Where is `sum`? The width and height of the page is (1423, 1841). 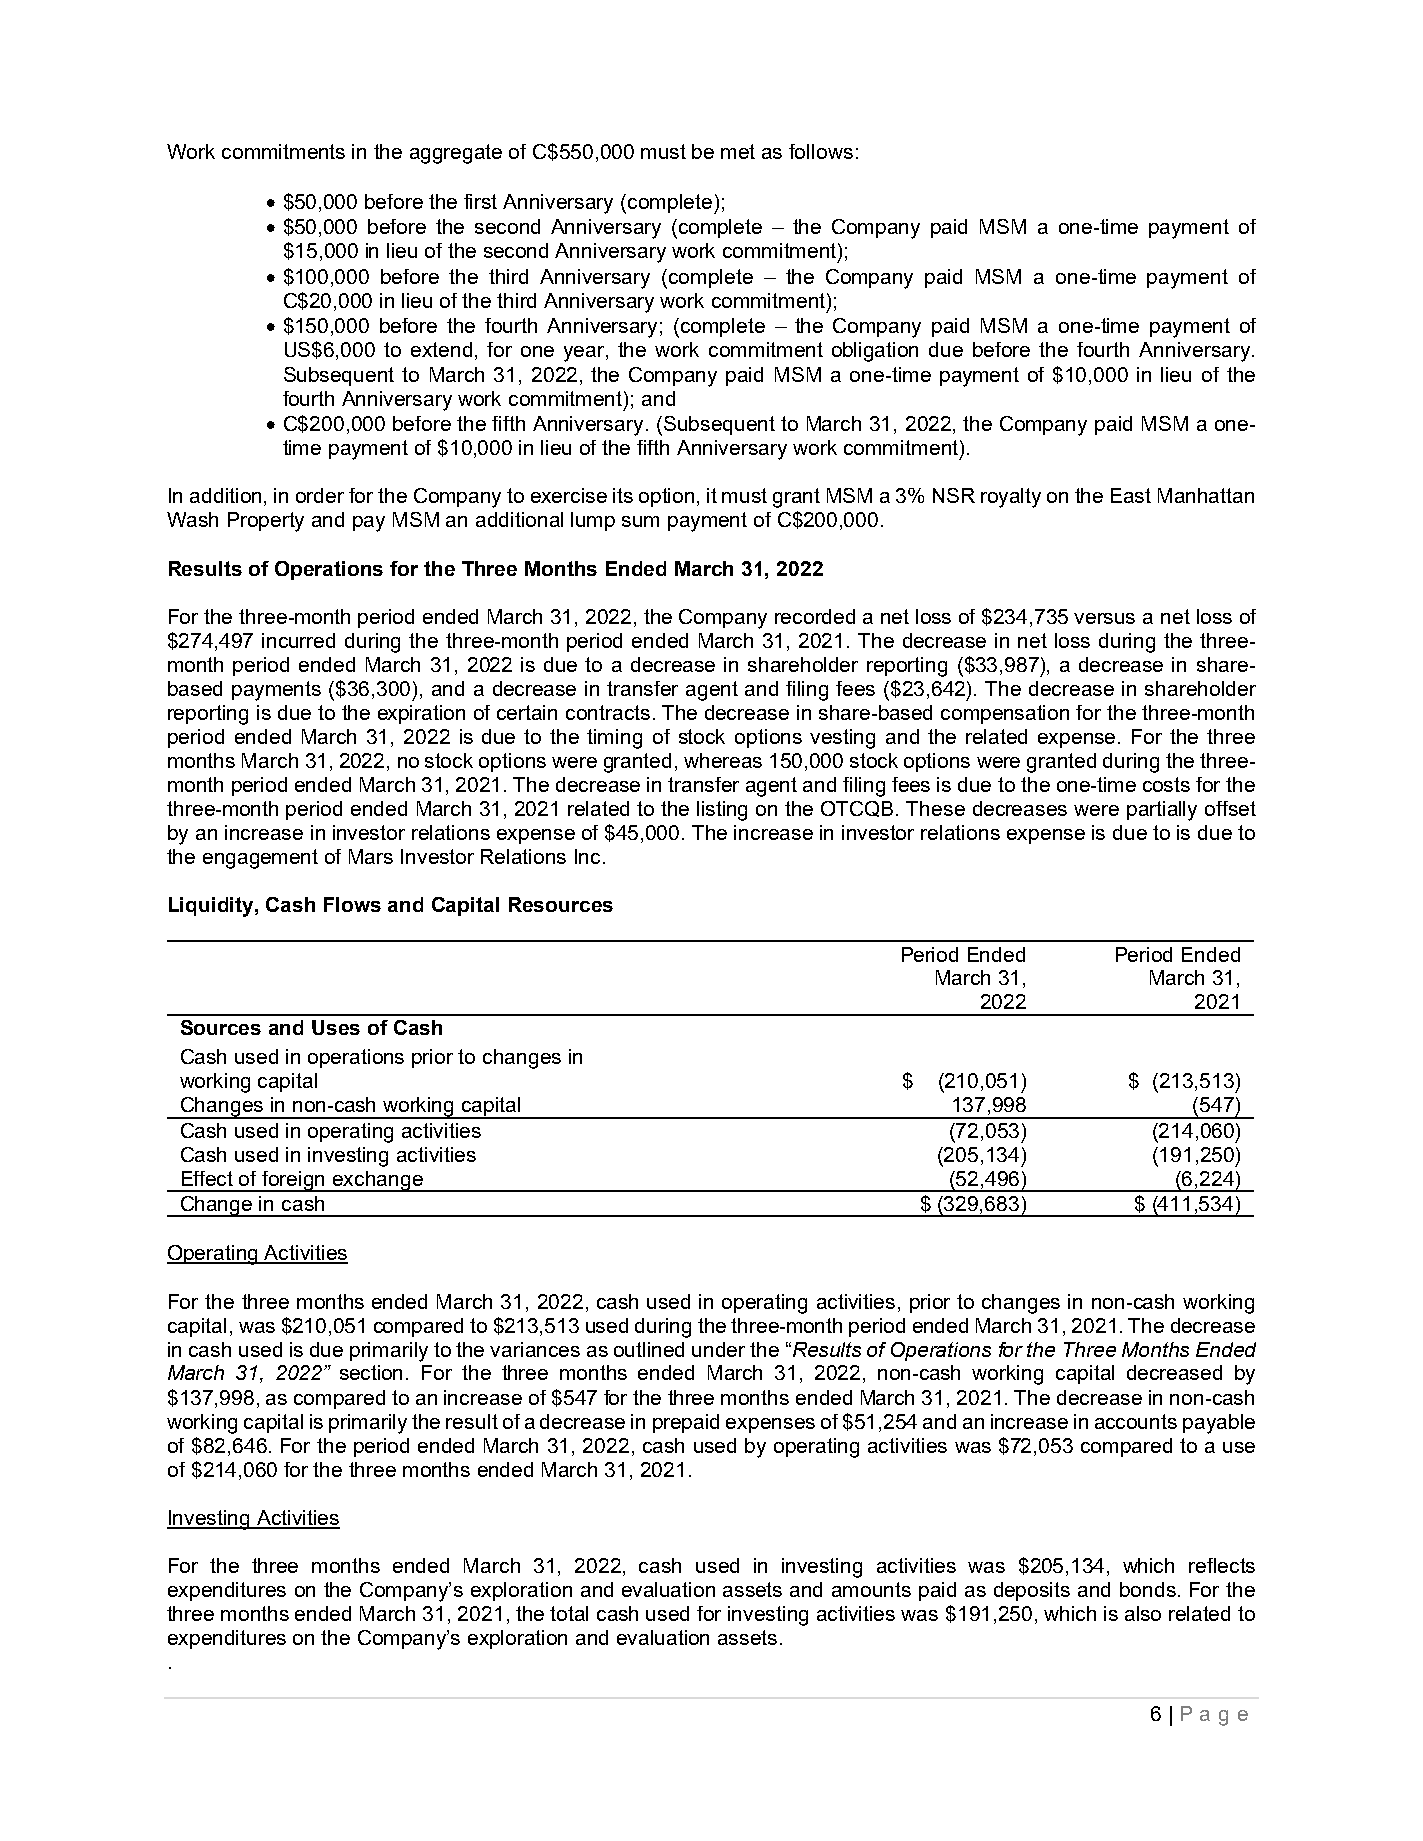
sum is located at coordinates (640, 521).
